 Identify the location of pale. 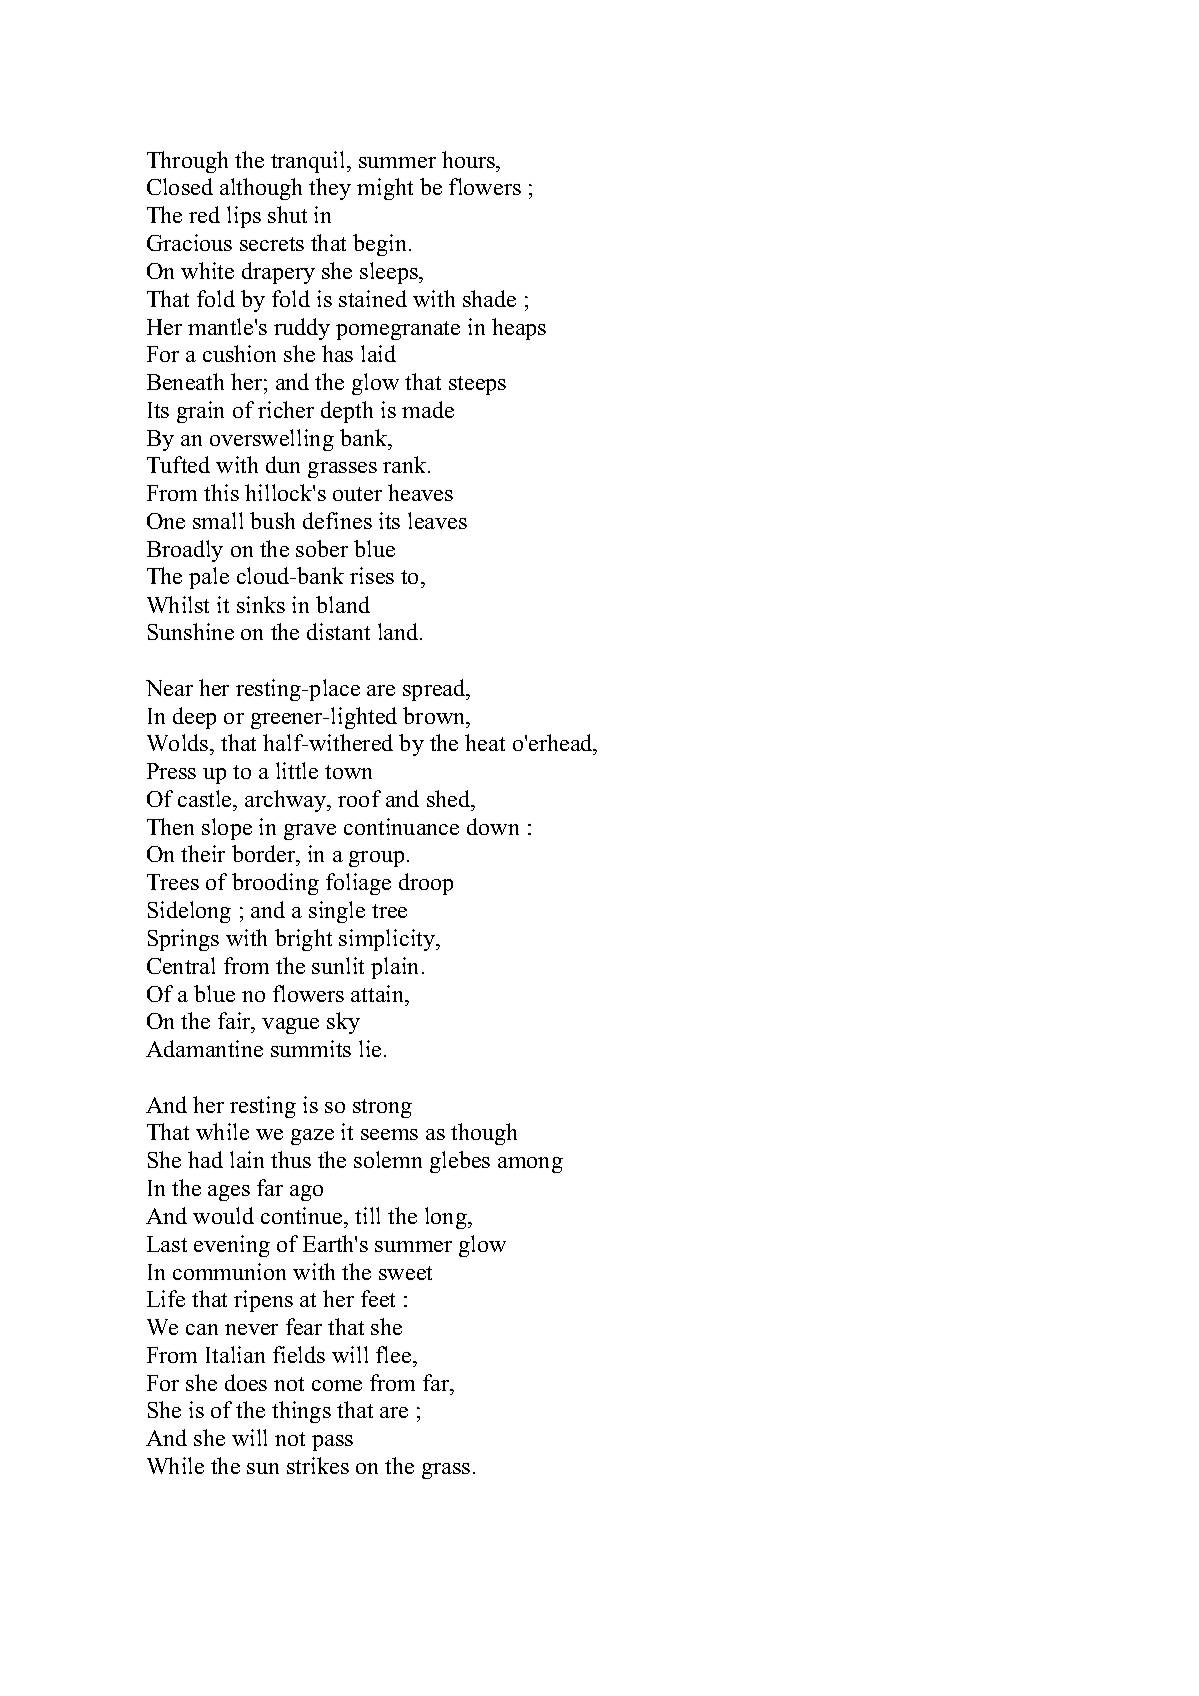
(209, 578).
